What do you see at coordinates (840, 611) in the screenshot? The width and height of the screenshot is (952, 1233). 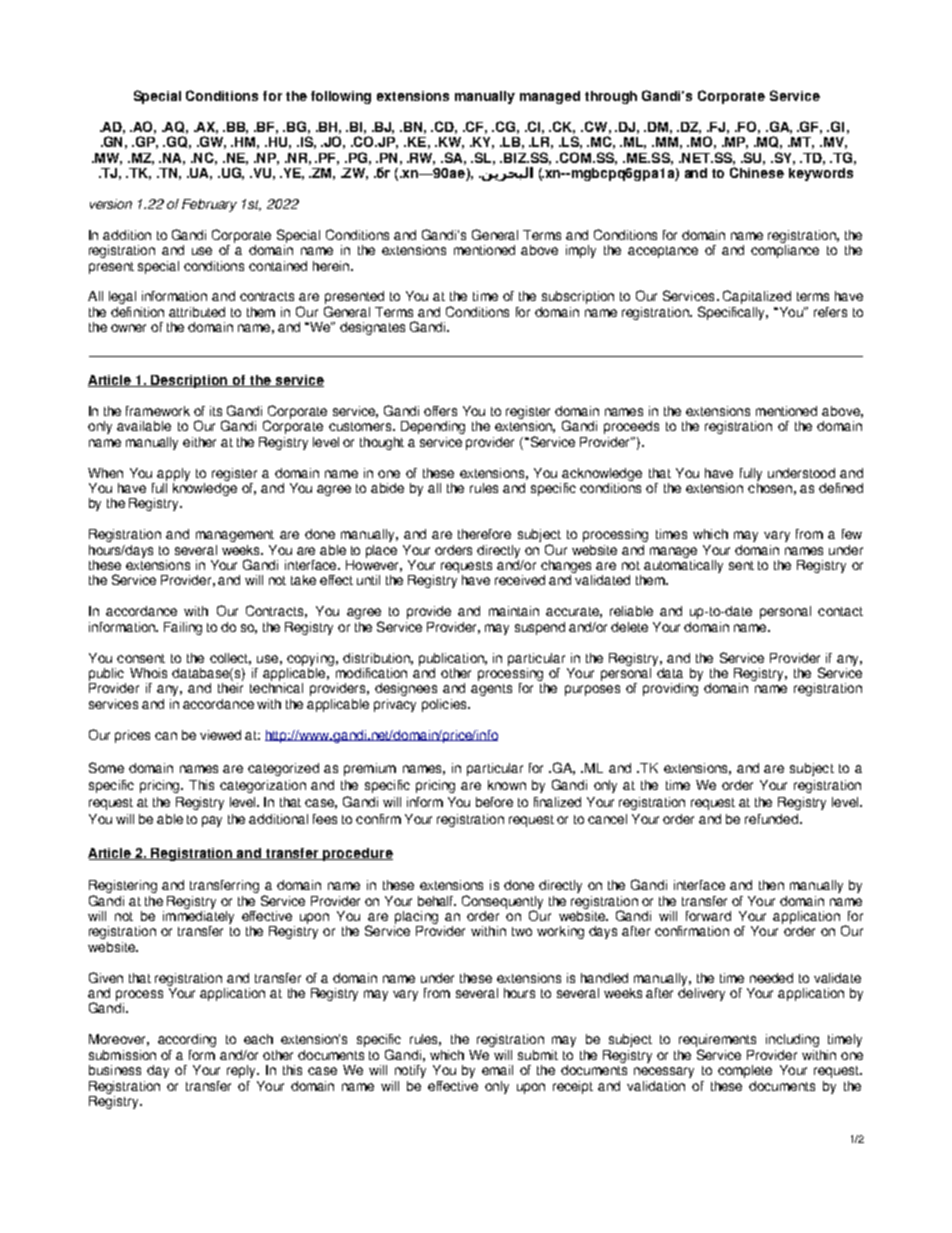 I see `contact` at bounding box center [840, 611].
